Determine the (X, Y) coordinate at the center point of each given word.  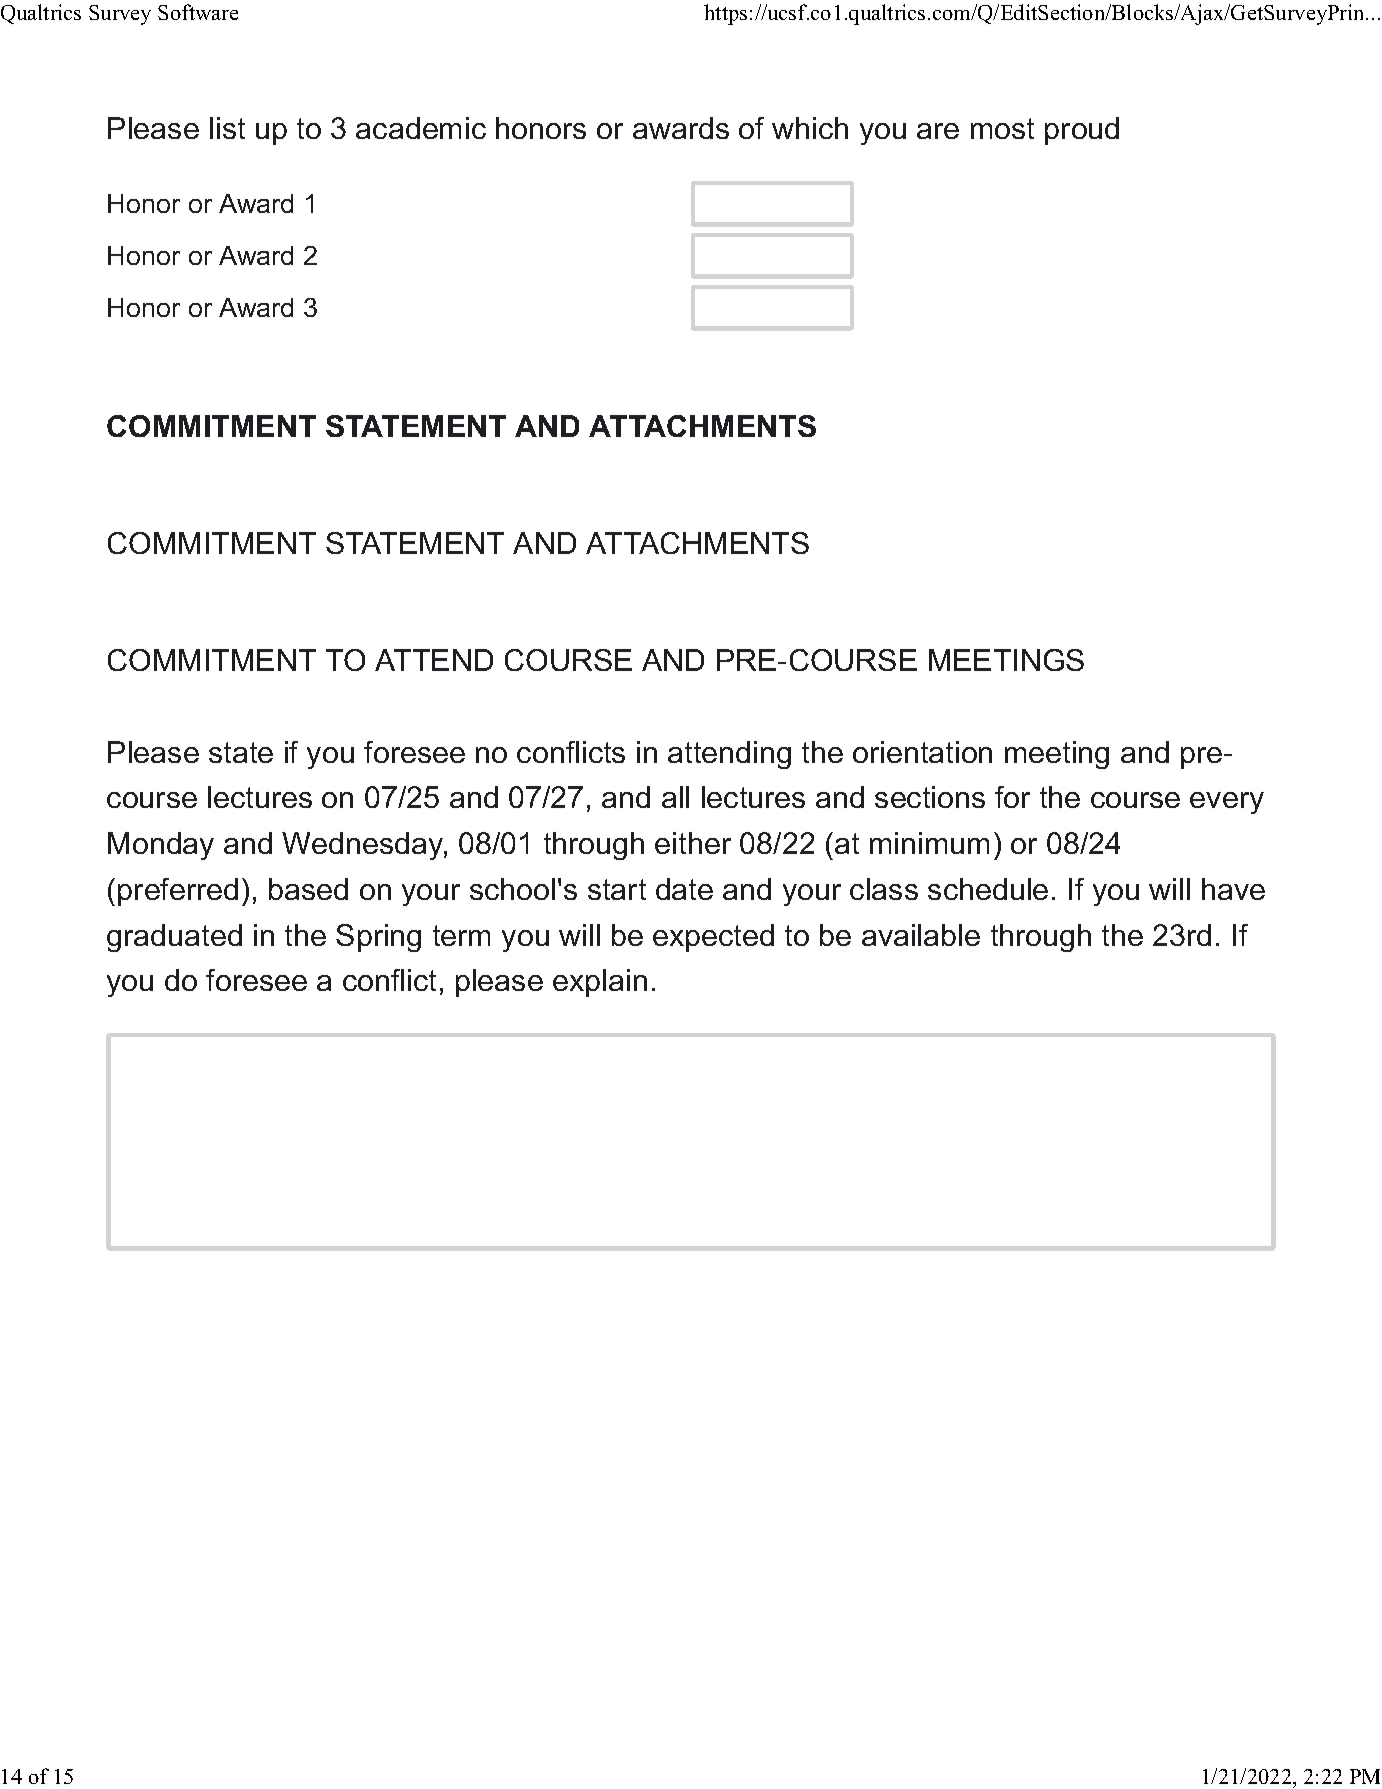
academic (421, 128)
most (1002, 128)
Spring (378, 938)
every (1227, 803)
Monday (161, 846)
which (810, 128)
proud (1082, 131)
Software (198, 12)
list (227, 128)
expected (713, 938)
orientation (922, 752)
